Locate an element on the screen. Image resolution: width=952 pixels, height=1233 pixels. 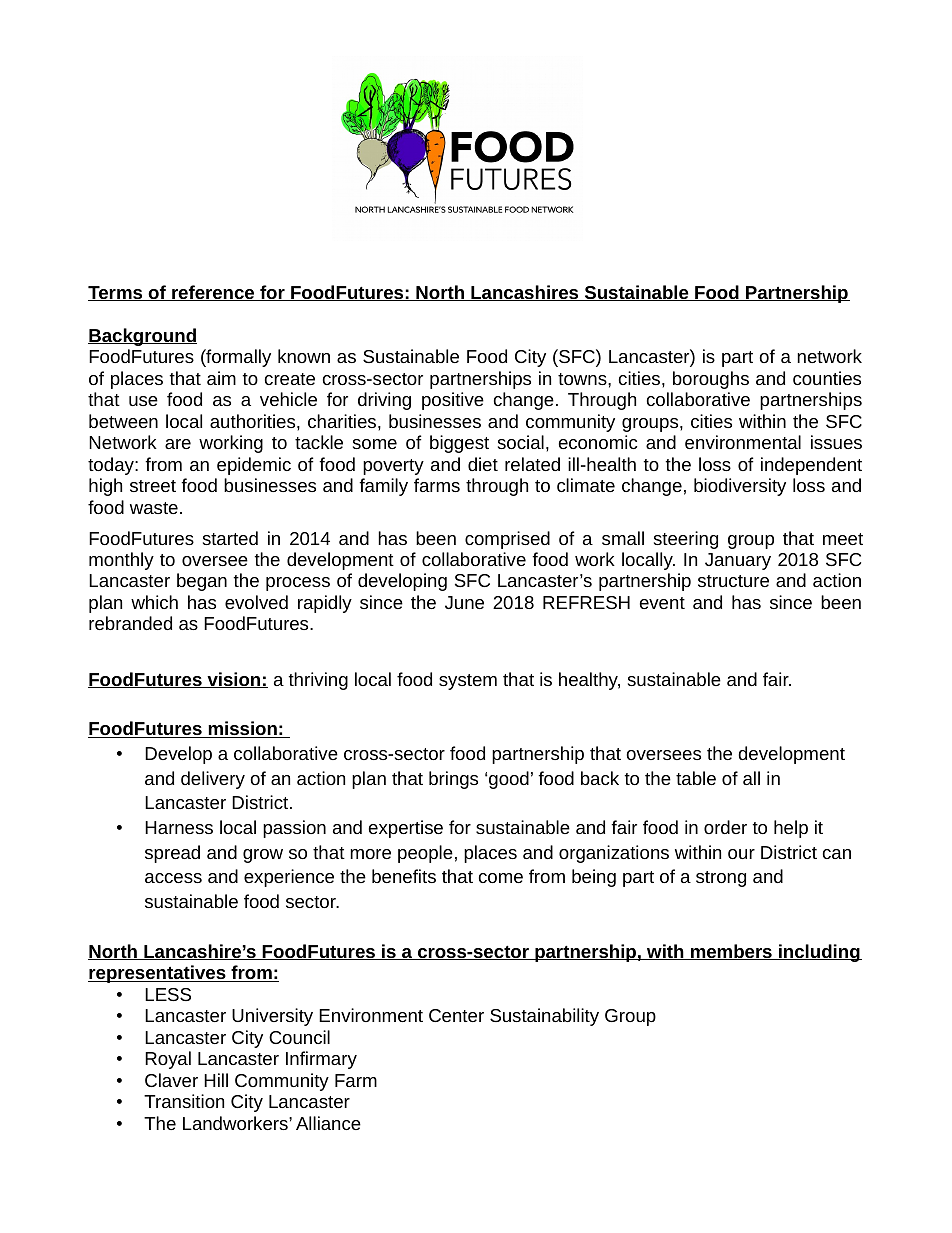
Transition is located at coordinates (184, 1101).
